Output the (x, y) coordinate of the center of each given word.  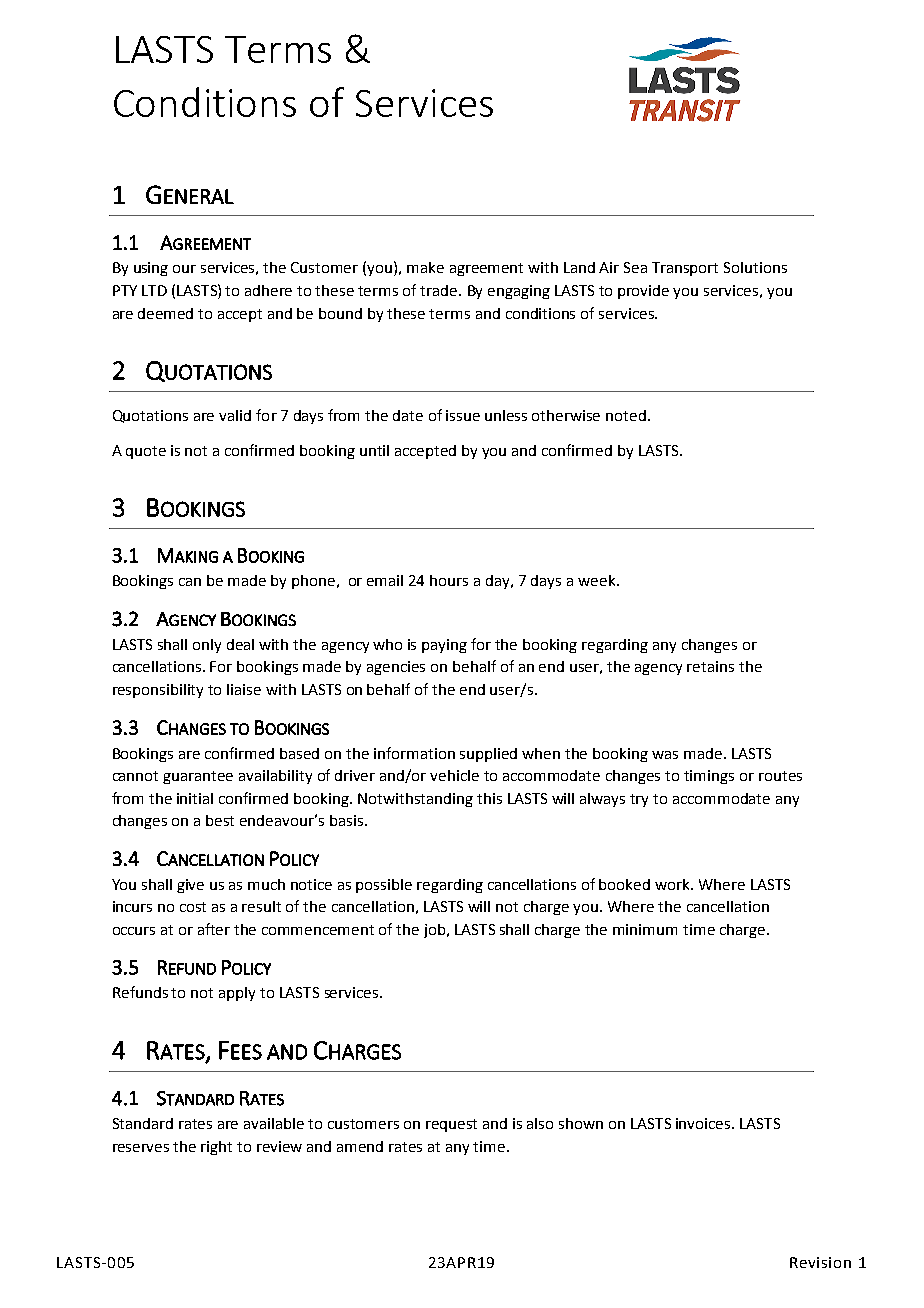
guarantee (198, 777)
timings (709, 777)
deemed (165, 313)
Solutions (755, 267)
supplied (488, 755)
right (216, 1148)
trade (440, 290)
